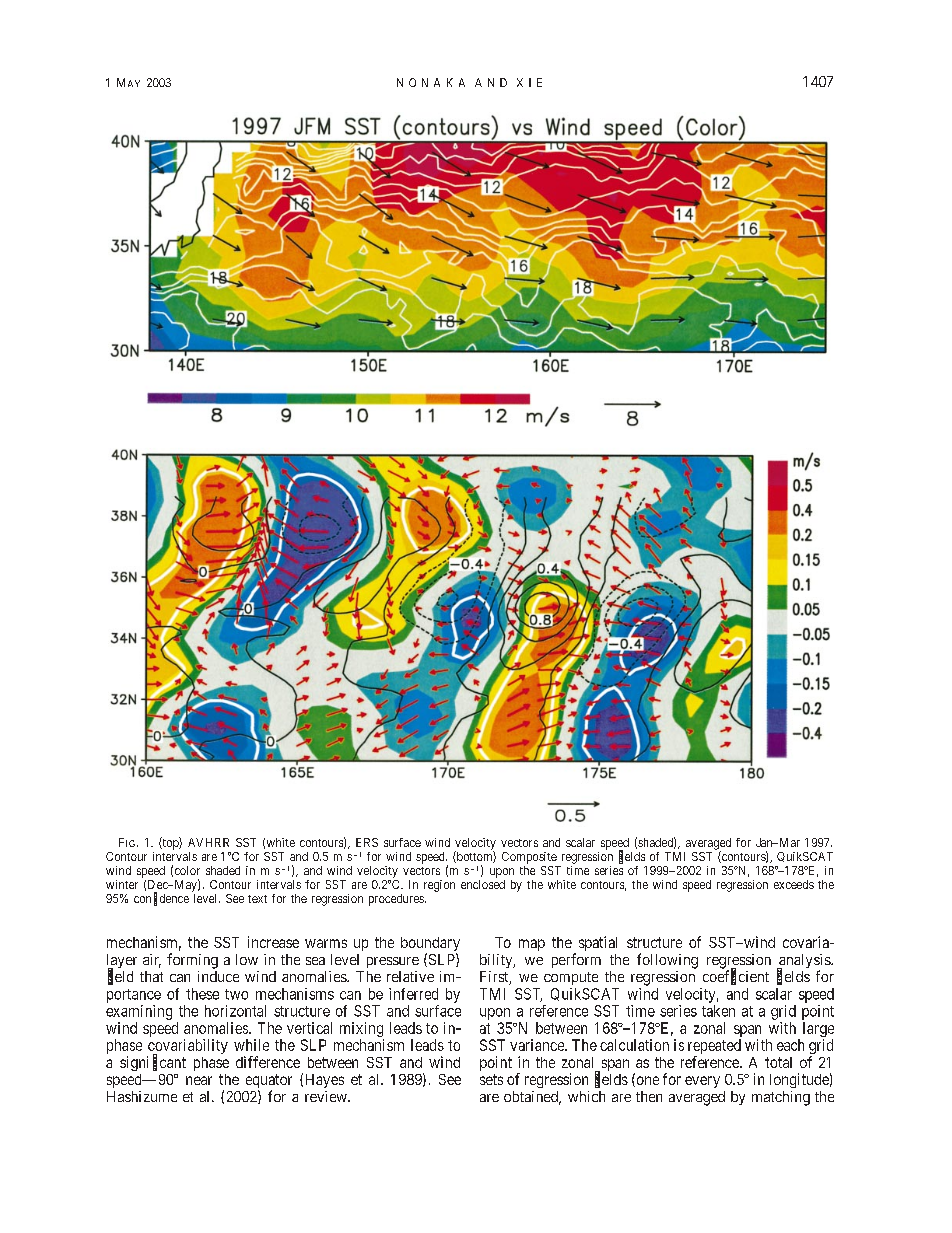  What do you see at coordinates (199, 1080) in the document?
I see `near` at bounding box center [199, 1080].
